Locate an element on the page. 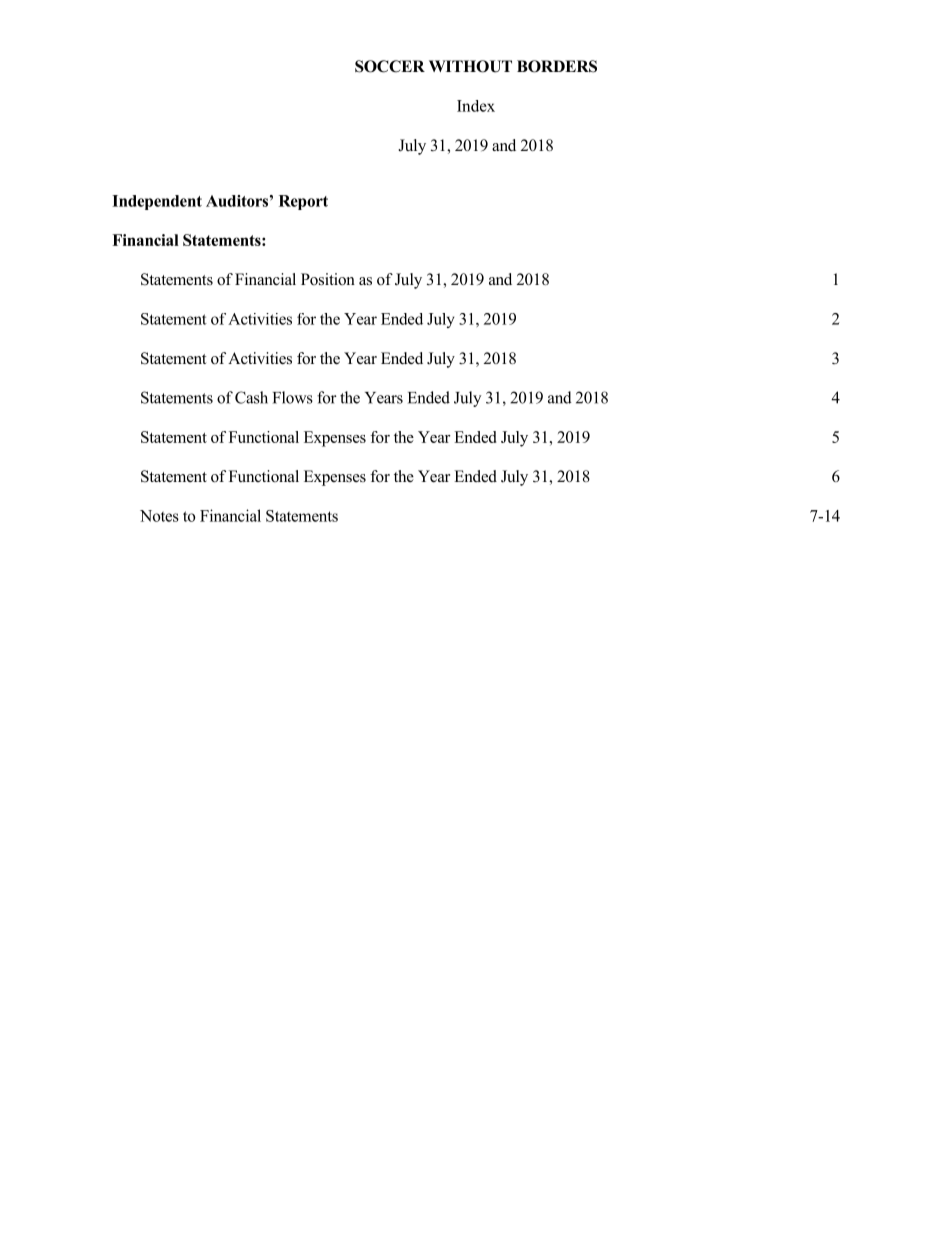 This document has width=952, height=1233. SOCCER is located at coordinates (390, 66).
